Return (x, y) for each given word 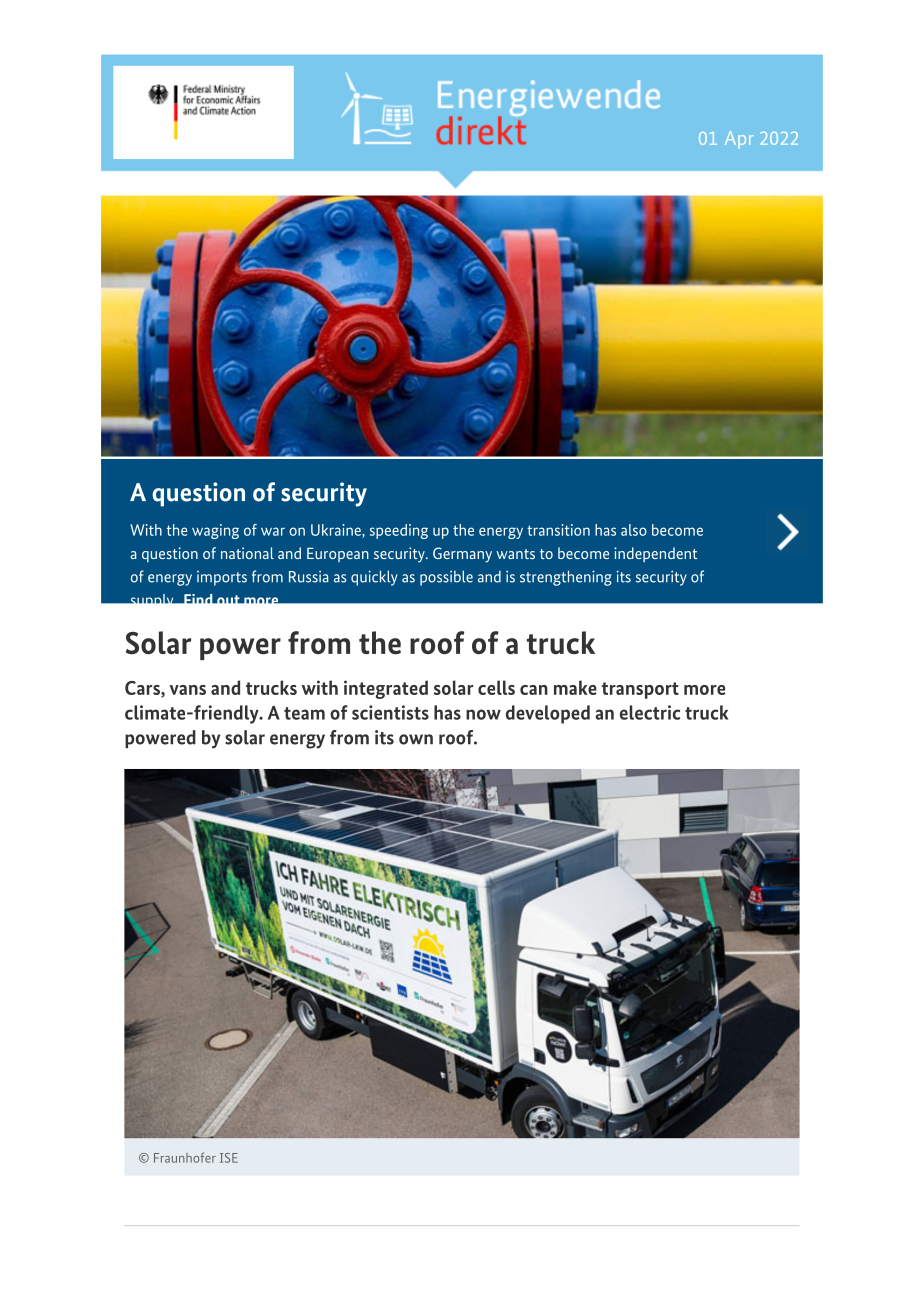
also (634, 530)
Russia (309, 577)
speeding (399, 531)
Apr (739, 140)
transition (558, 530)
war (273, 531)
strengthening (566, 578)
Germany (462, 555)
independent (655, 554)
